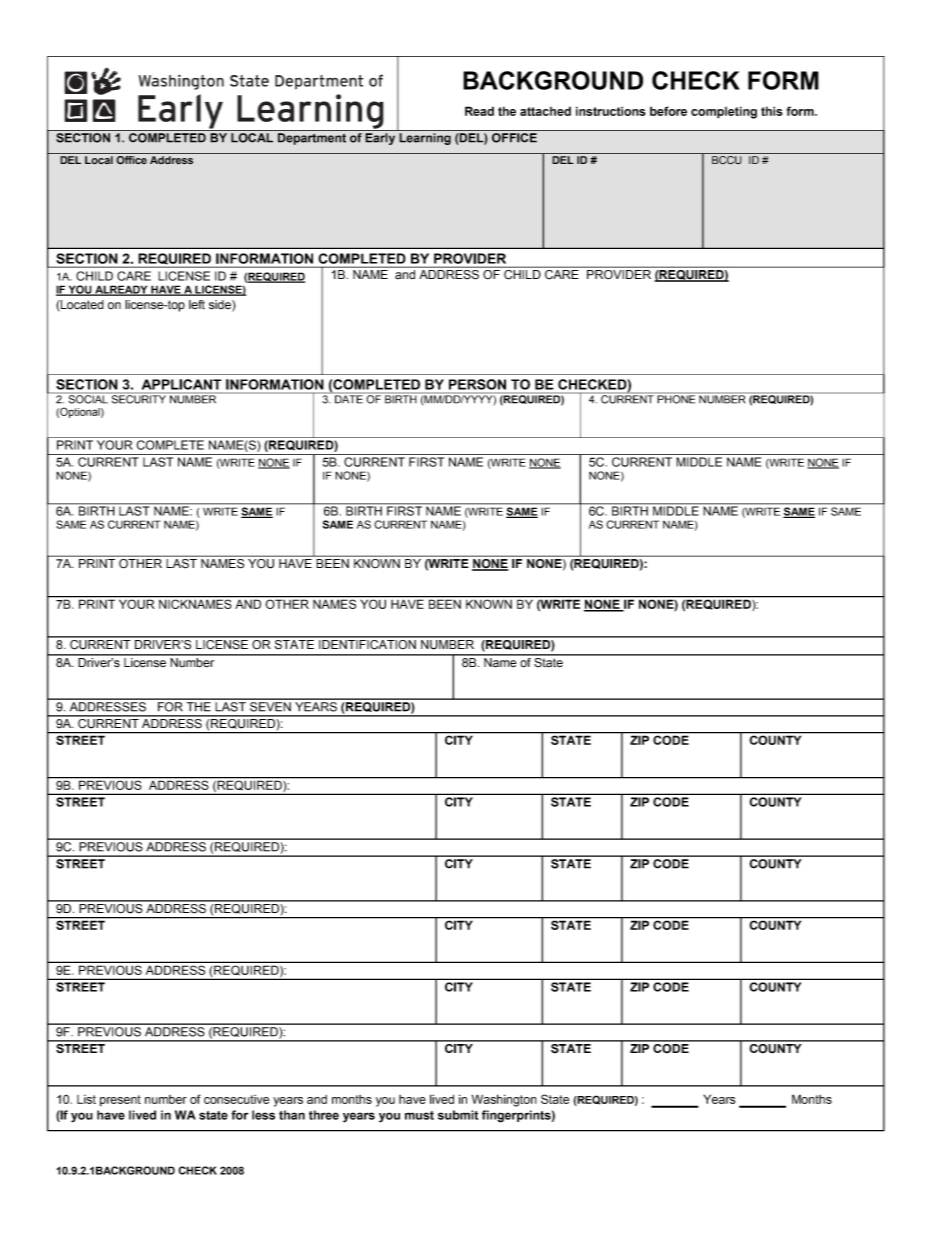 The image size is (952, 1233). What do you see at coordinates (138, 398) in the page?
I see `SECURITY` at bounding box center [138, 398].
